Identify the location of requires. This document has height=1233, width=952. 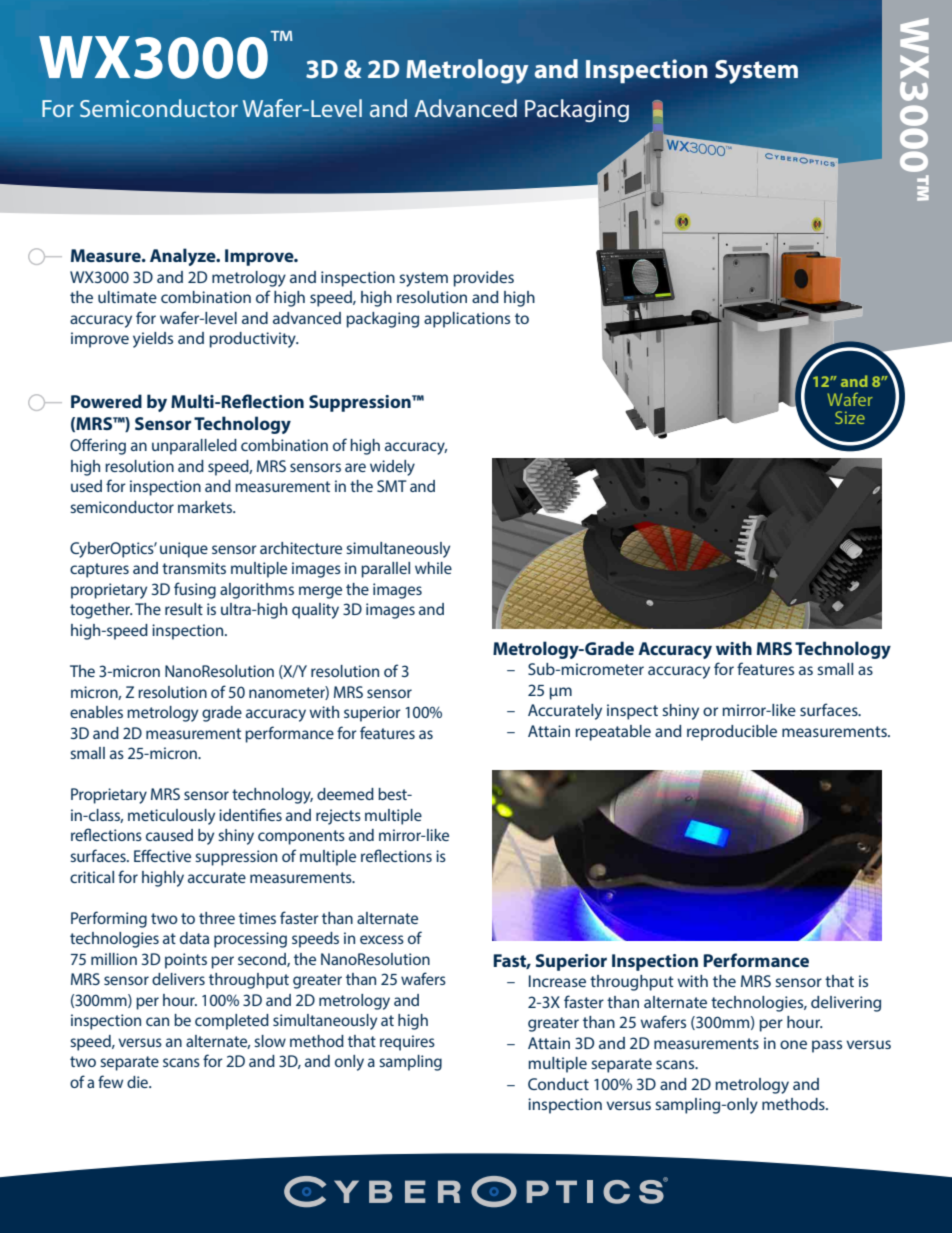
(407, 1043).
